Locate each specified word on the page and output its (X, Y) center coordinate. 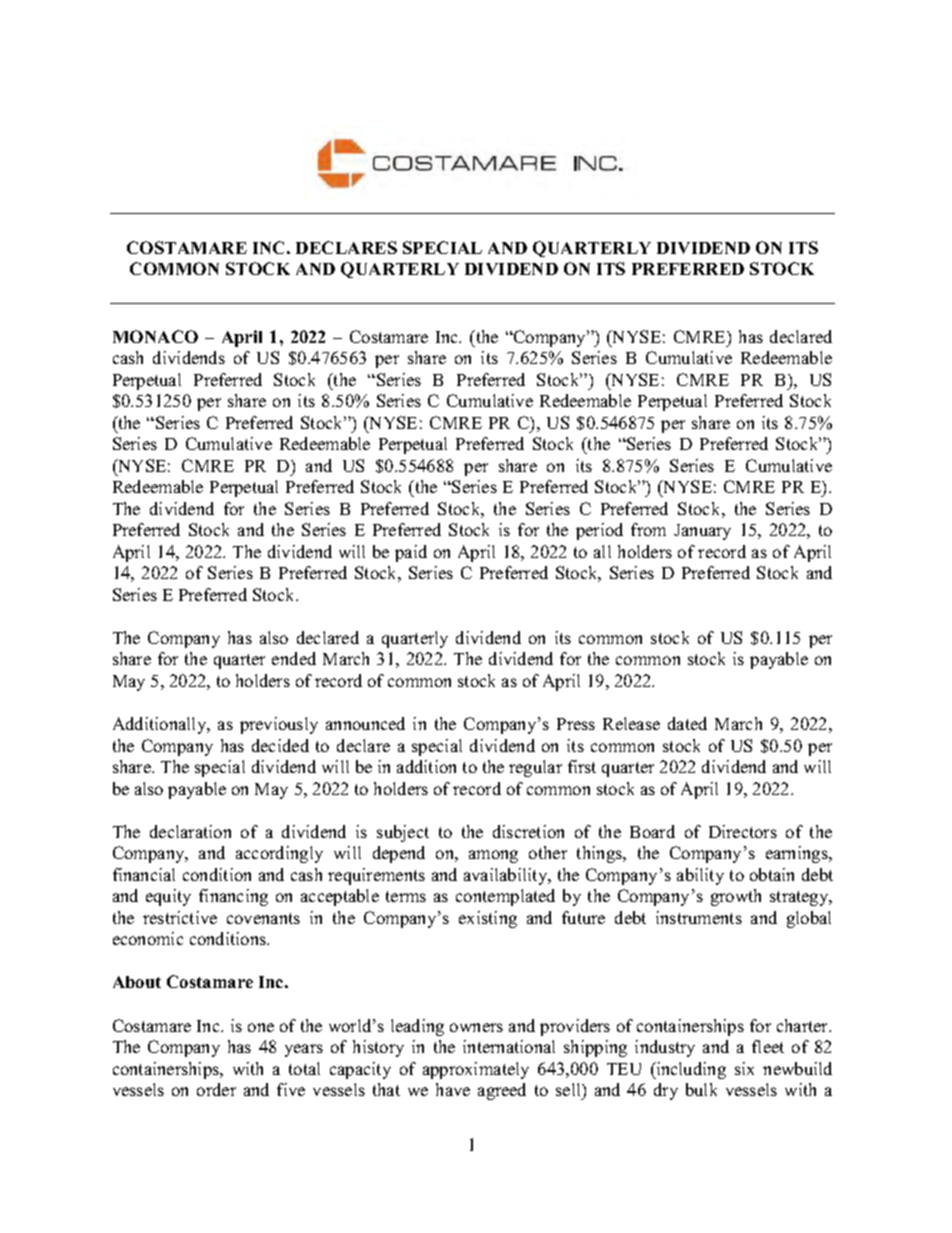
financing (233, 897)
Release (631, 723)
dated (687, 723)
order (216, 1089)
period (599, 531)
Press (576, 724)
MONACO (155, 336)
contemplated (505, 897)
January (702, 532)
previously (279, 725)
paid (411, 553)
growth (736, 897)
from (648, 529)
